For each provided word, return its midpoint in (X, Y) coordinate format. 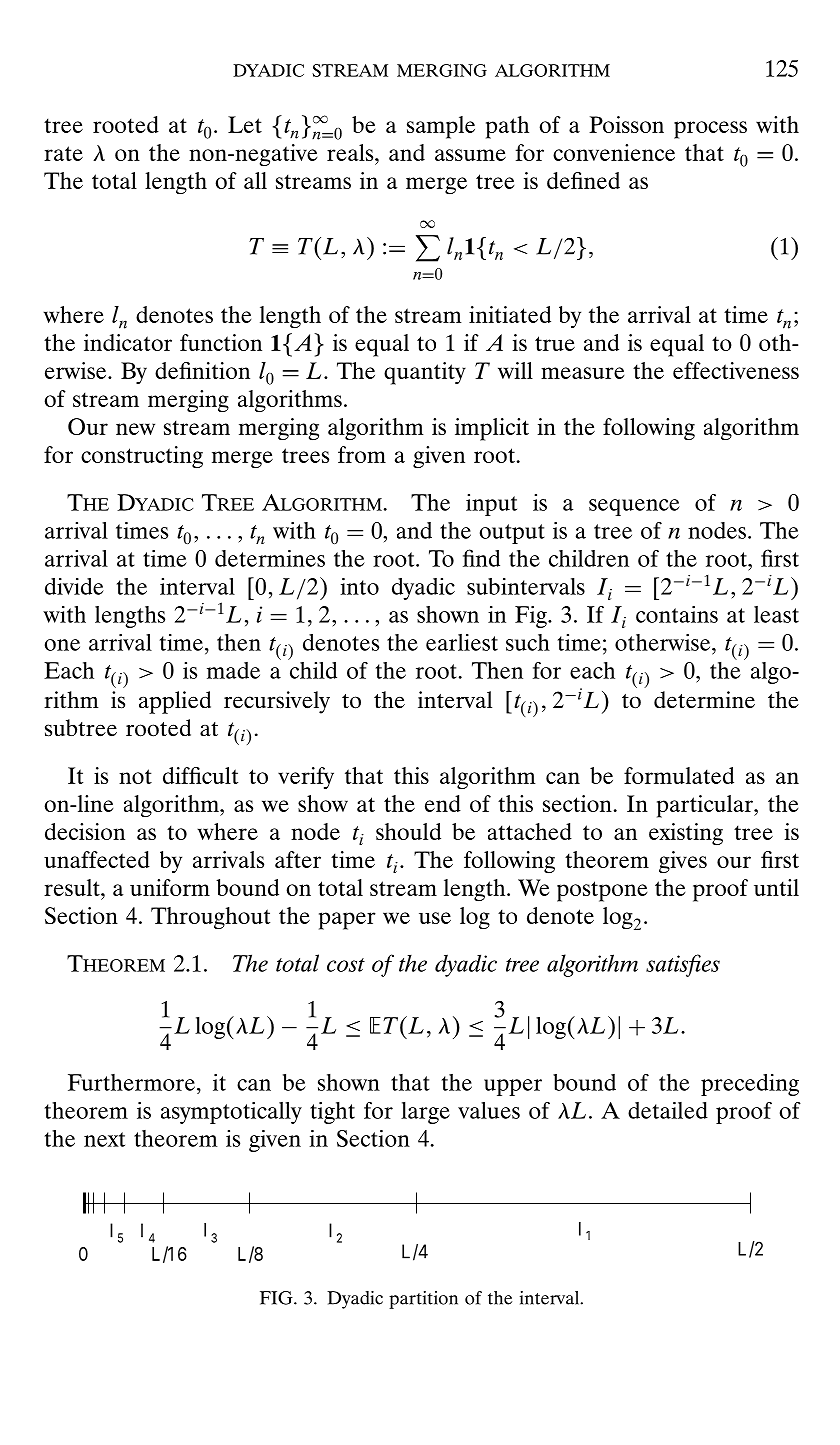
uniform (170, 887)
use (435, 918)
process (710, 130)
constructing (142, 457)
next (104, 1139)
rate (63, 153)
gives (683, 862)
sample (441, 127)
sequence (634, 507)
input (491, 505)
